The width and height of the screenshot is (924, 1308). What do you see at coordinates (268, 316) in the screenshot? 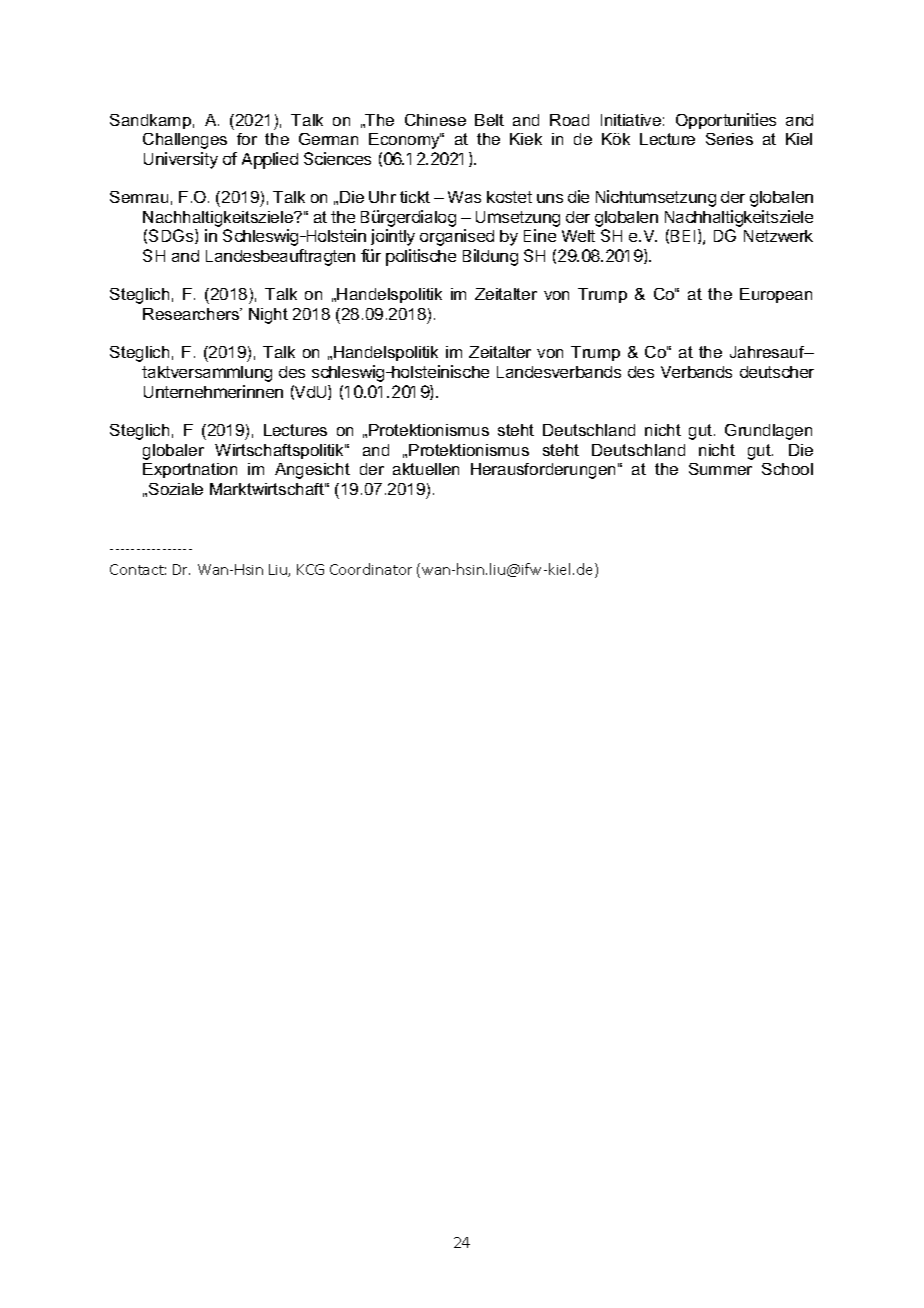
I see `Night` at bounding box center [268, 316].
